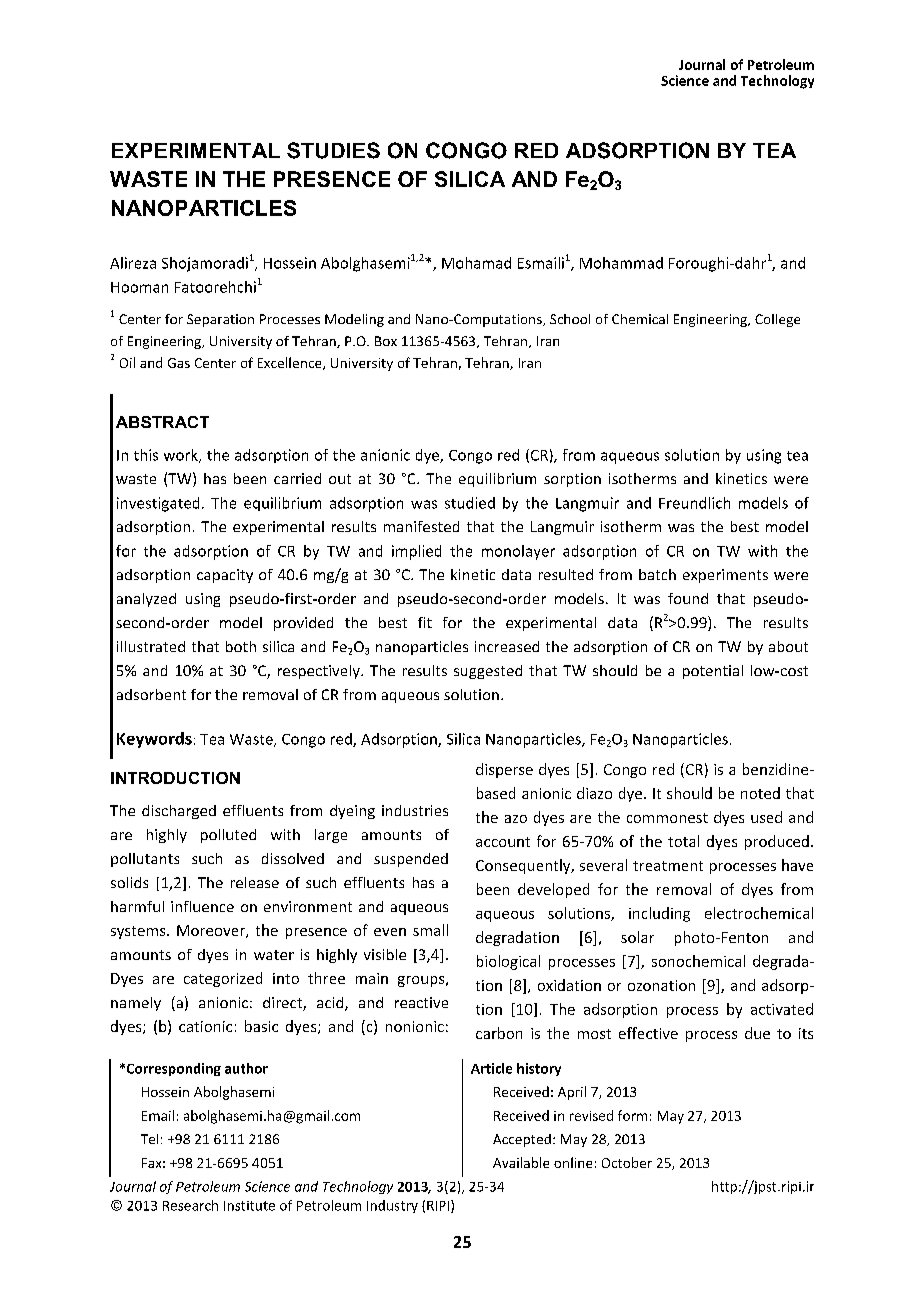 The height and width of the document is (1308, 924). What do you see at coordinates (621, 263) in the document?
I see `Mohammad` at bounding box center [621, 263].
